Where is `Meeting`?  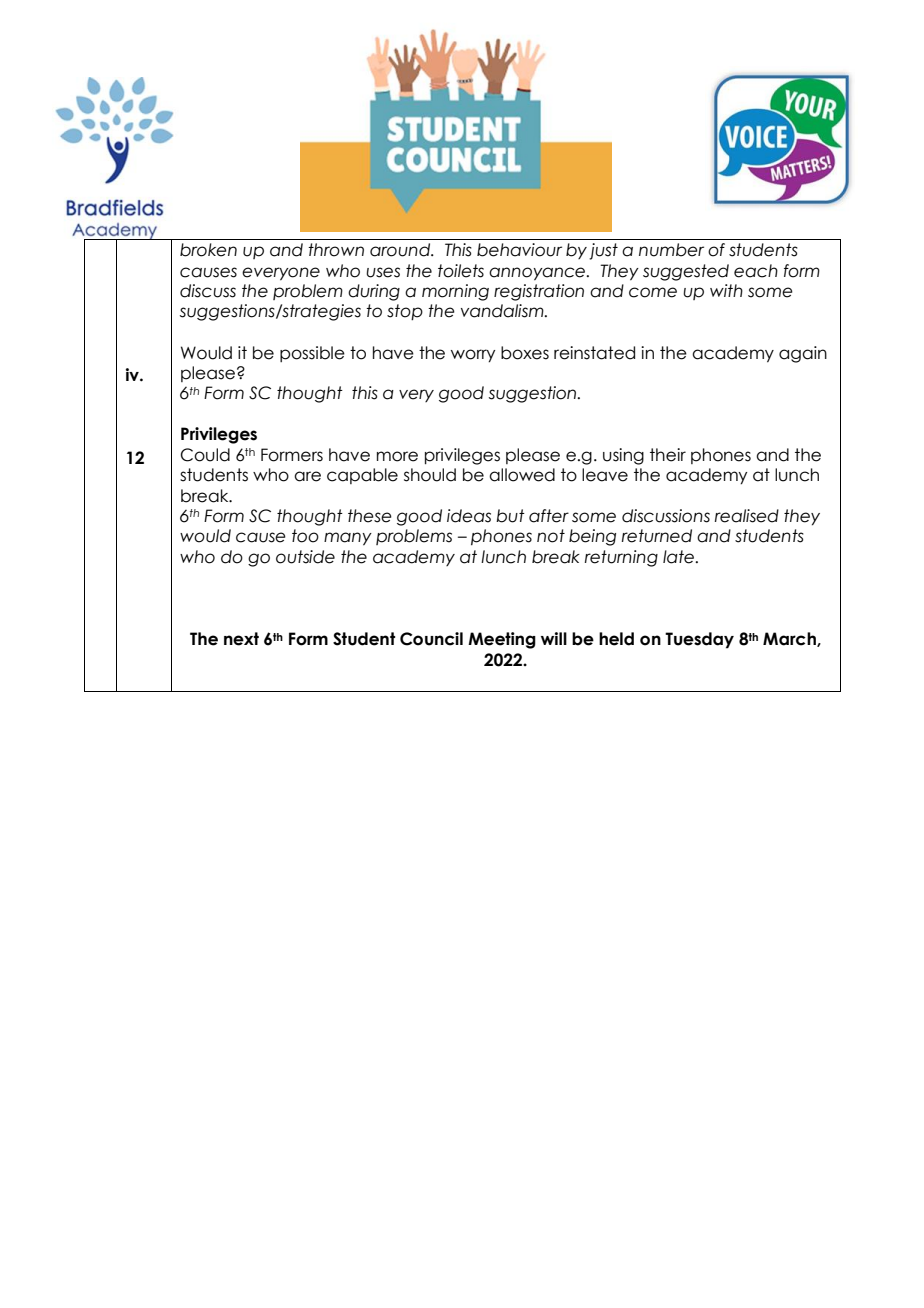 Meeting is located at coordinates (502, 640).
